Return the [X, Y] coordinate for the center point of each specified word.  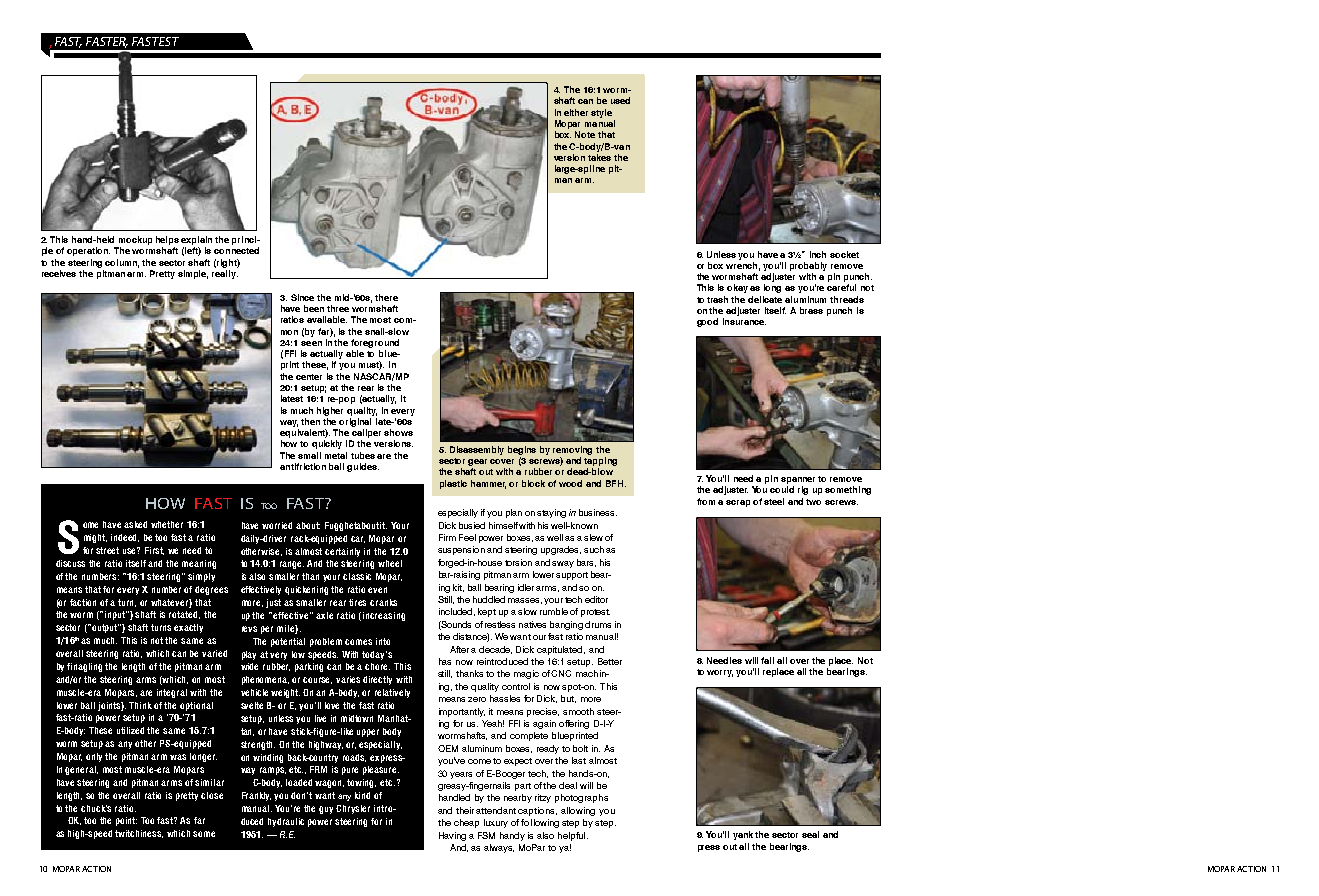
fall [767, 660]
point [126, 821]
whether [167, 524]
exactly [188, 628]
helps [167, 242]
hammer [488, 484]
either [576, 112]
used [620, 100]
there [386, 297]
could [782, 489]
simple [193, 274]
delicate [765, 299]
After [459, 649]
